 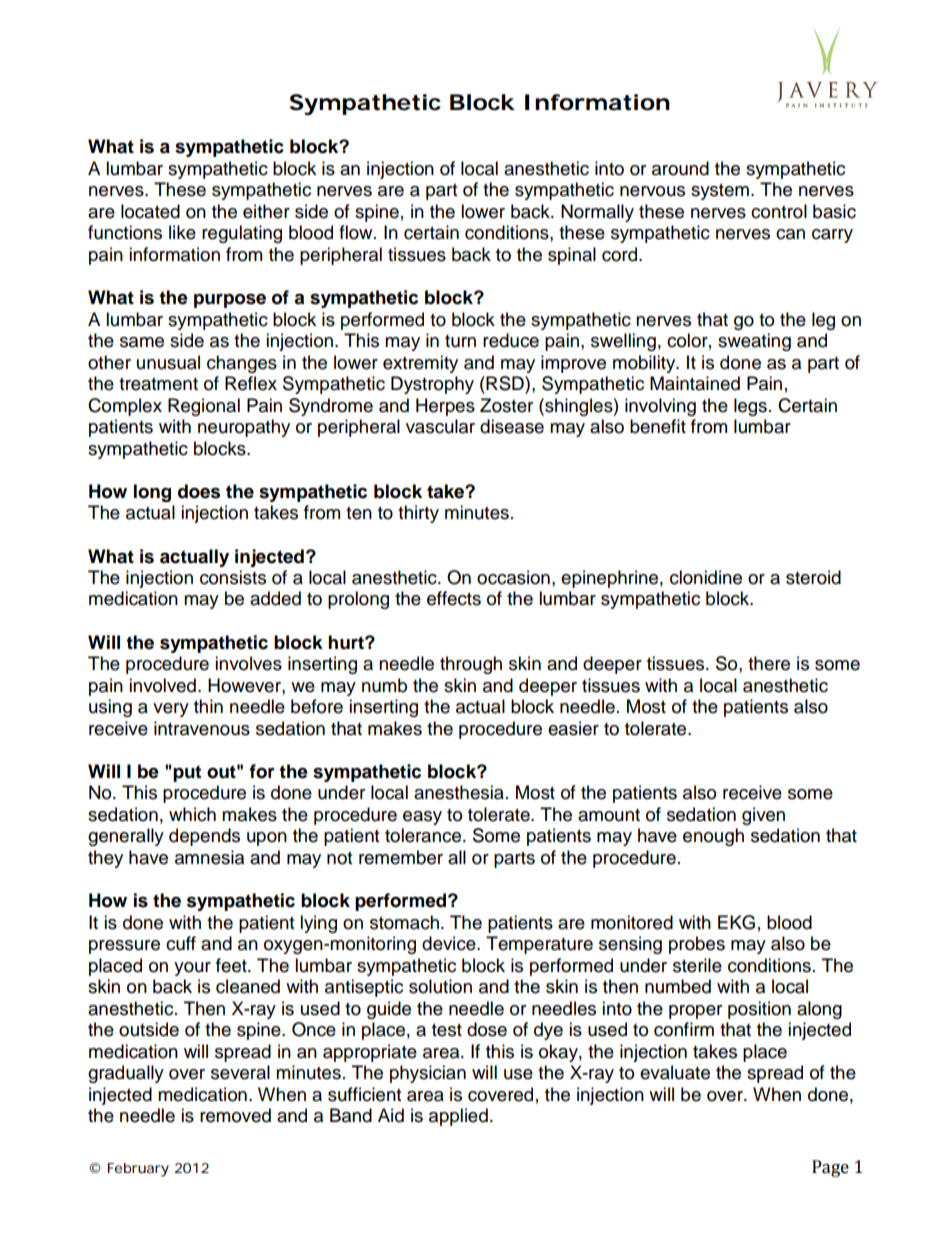 What do you see at coordinates (235, 1115) in the image?
I see `removed` at bounding box center [235, 1115].
